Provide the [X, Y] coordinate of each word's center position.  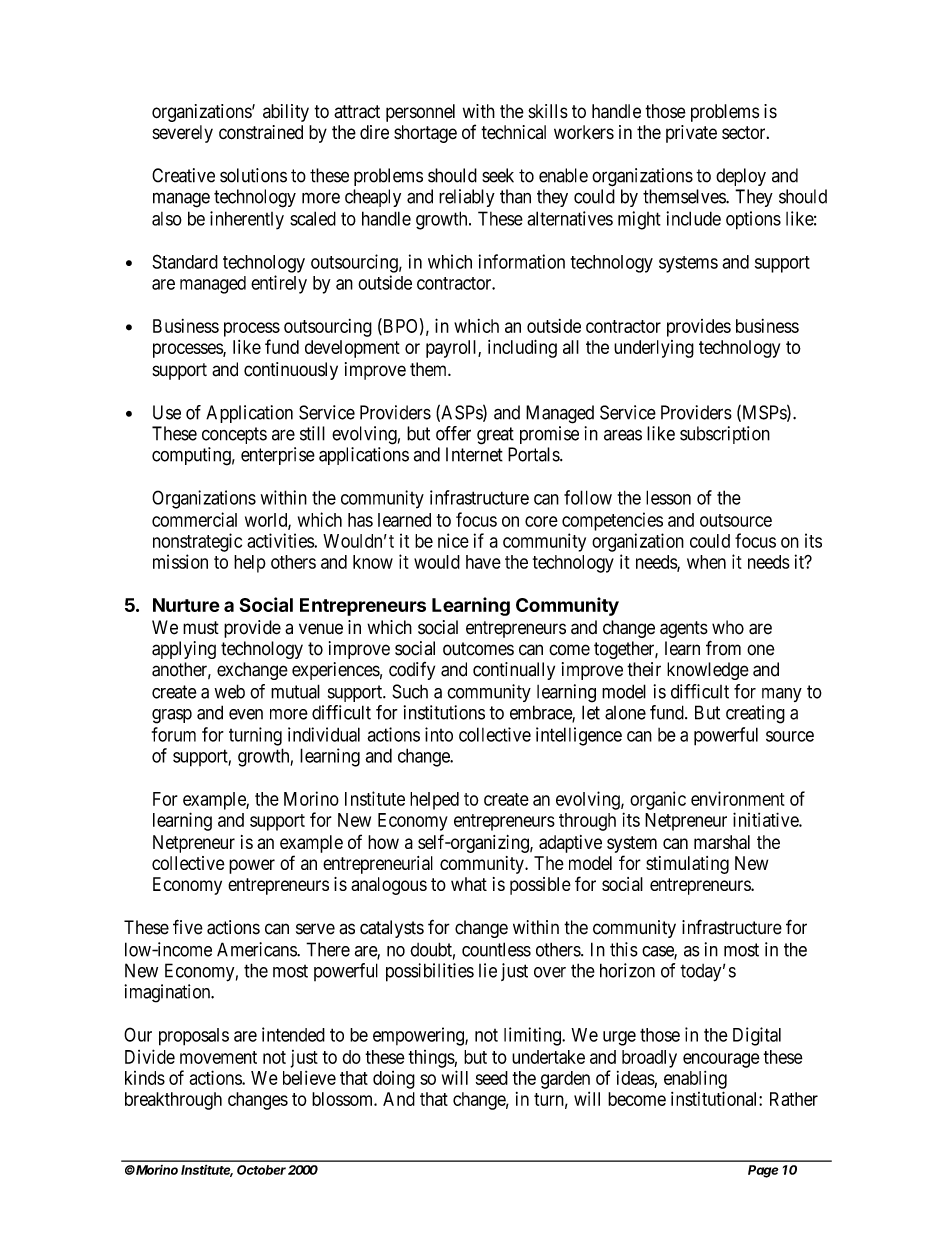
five [188, 927]
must [201, 628]
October [261, 1170]
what [469, 884]
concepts [234, 435]
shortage [425, 134]
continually [514, 671]
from [723, 648]
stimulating [687, 865]
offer [453, 433]
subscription [725, 435]
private [691, 134]
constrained [261, 132]
